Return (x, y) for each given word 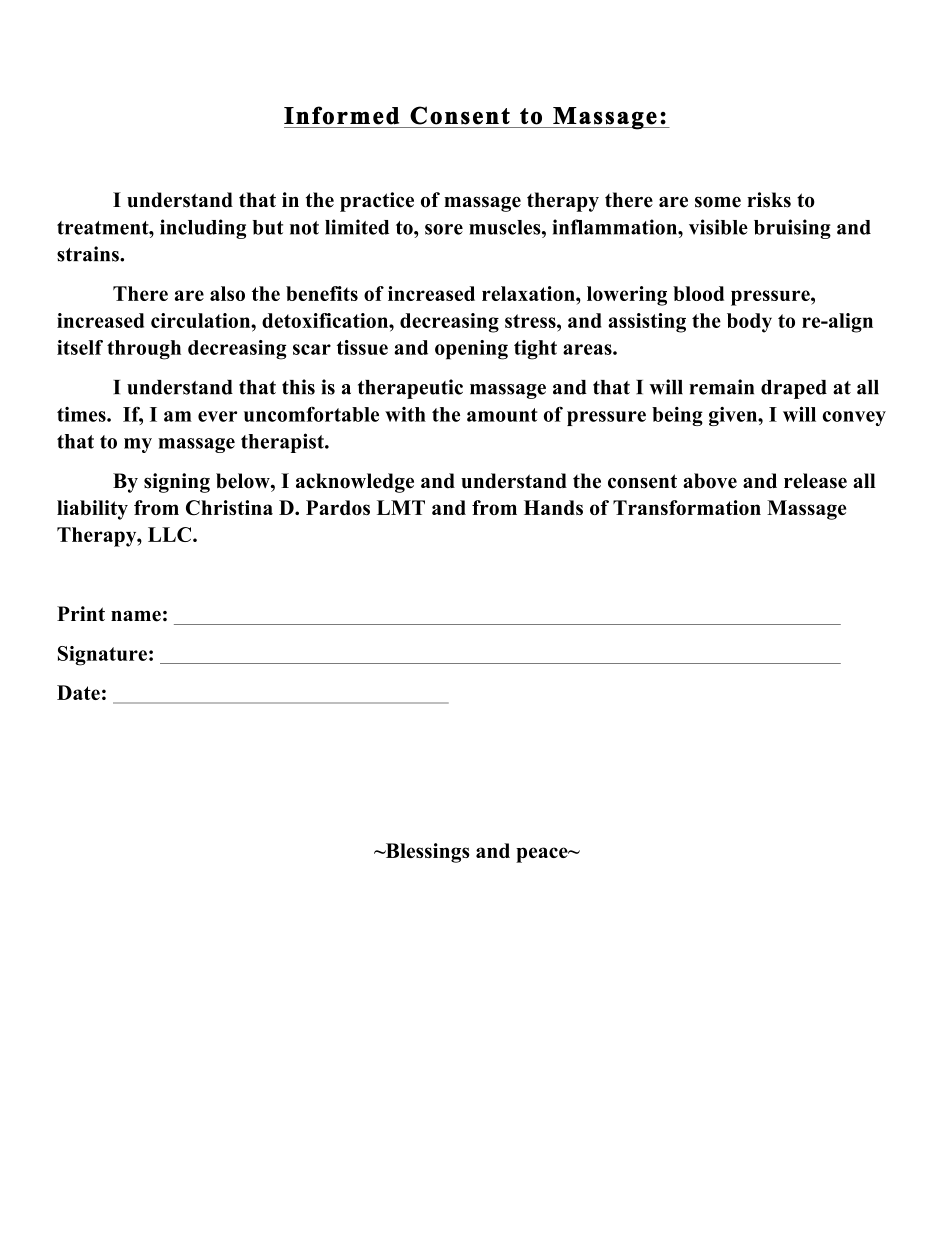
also (227, 293)
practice (377, 202)
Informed (341, 115)
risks (769, 200)
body (749, 323)
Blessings (426, 853)
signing (177, 483)
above (710, 481)
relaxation (529, 293)
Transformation (687, 507)
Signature (102, 656)
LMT (401, 507)
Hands (553, 507)
